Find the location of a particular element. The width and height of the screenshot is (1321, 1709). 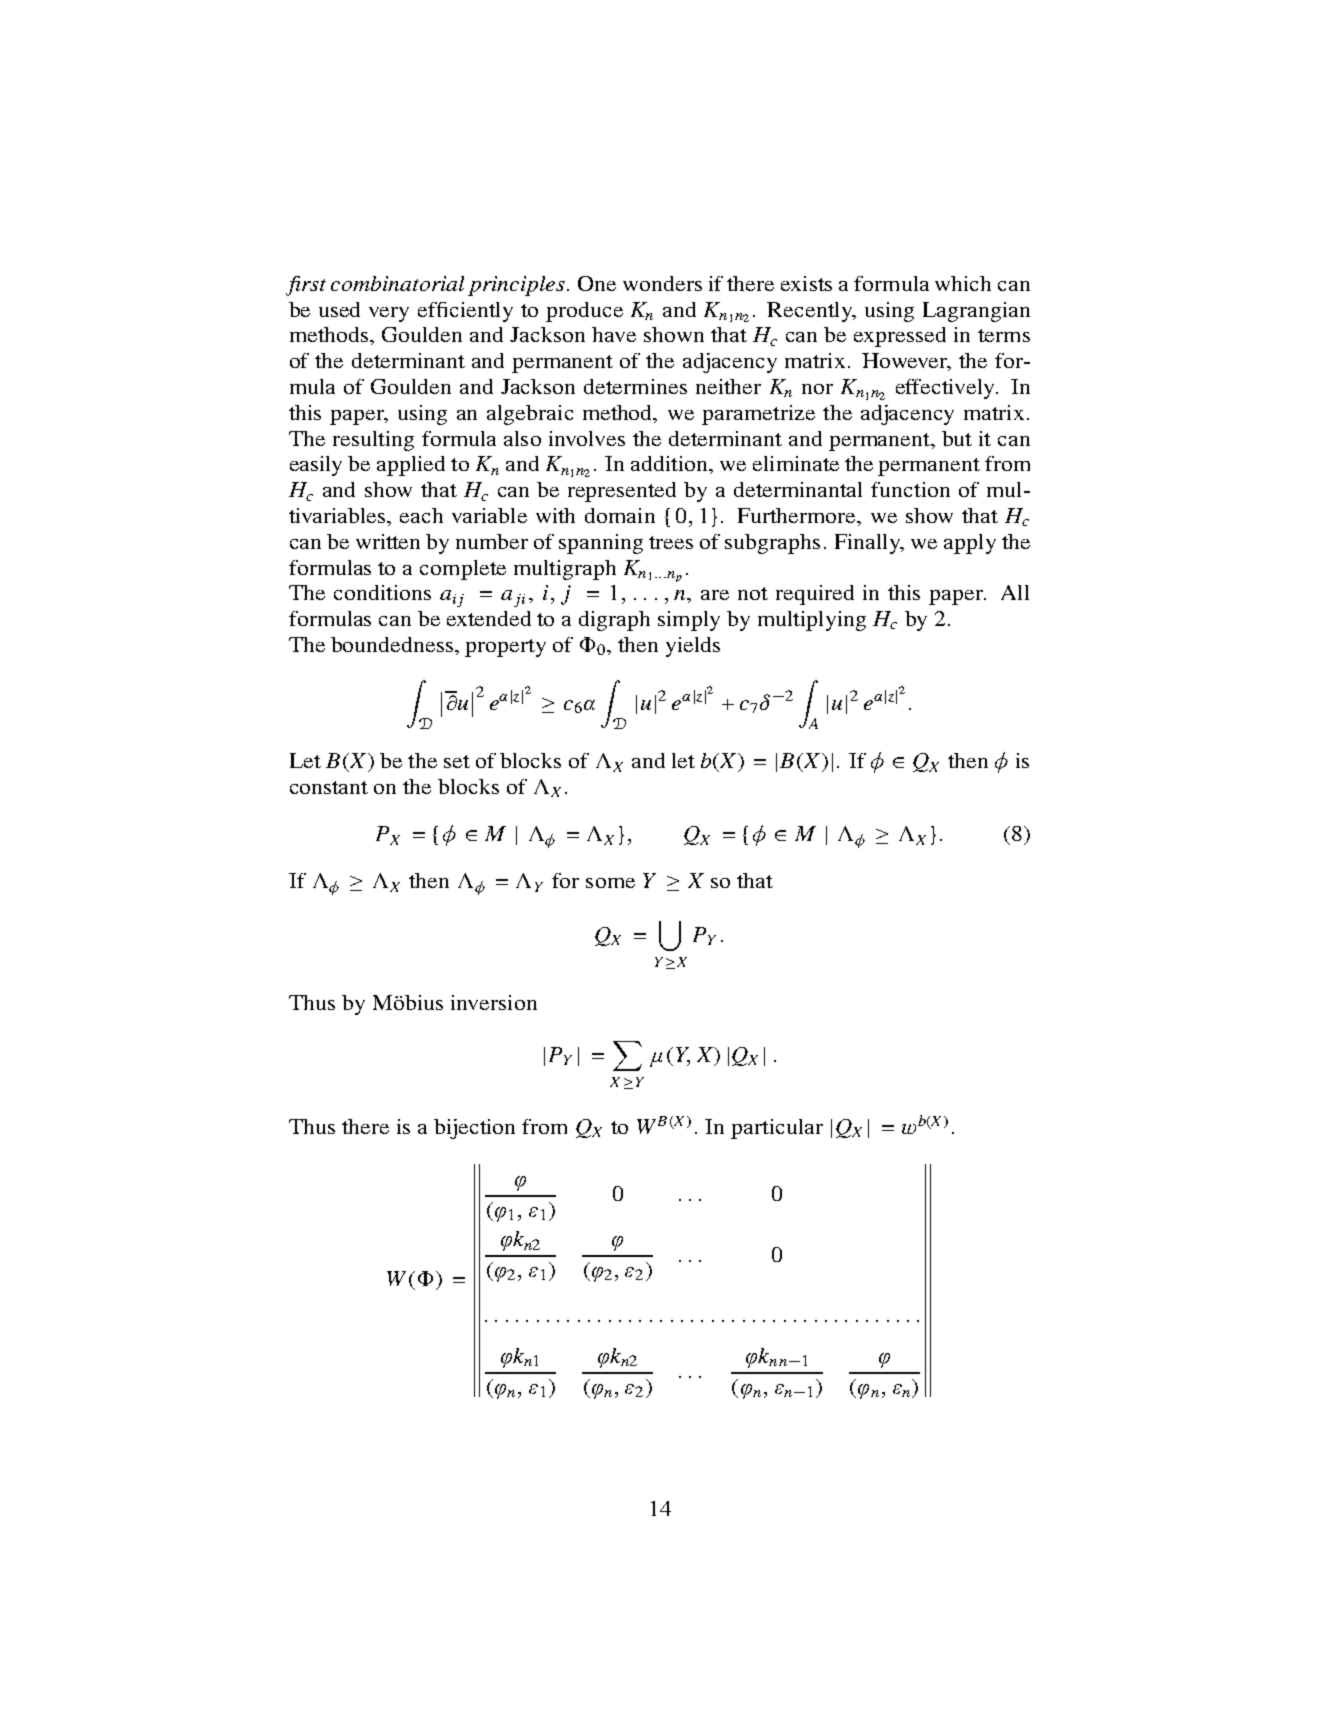

yields is located at coordinates (693, 647).
